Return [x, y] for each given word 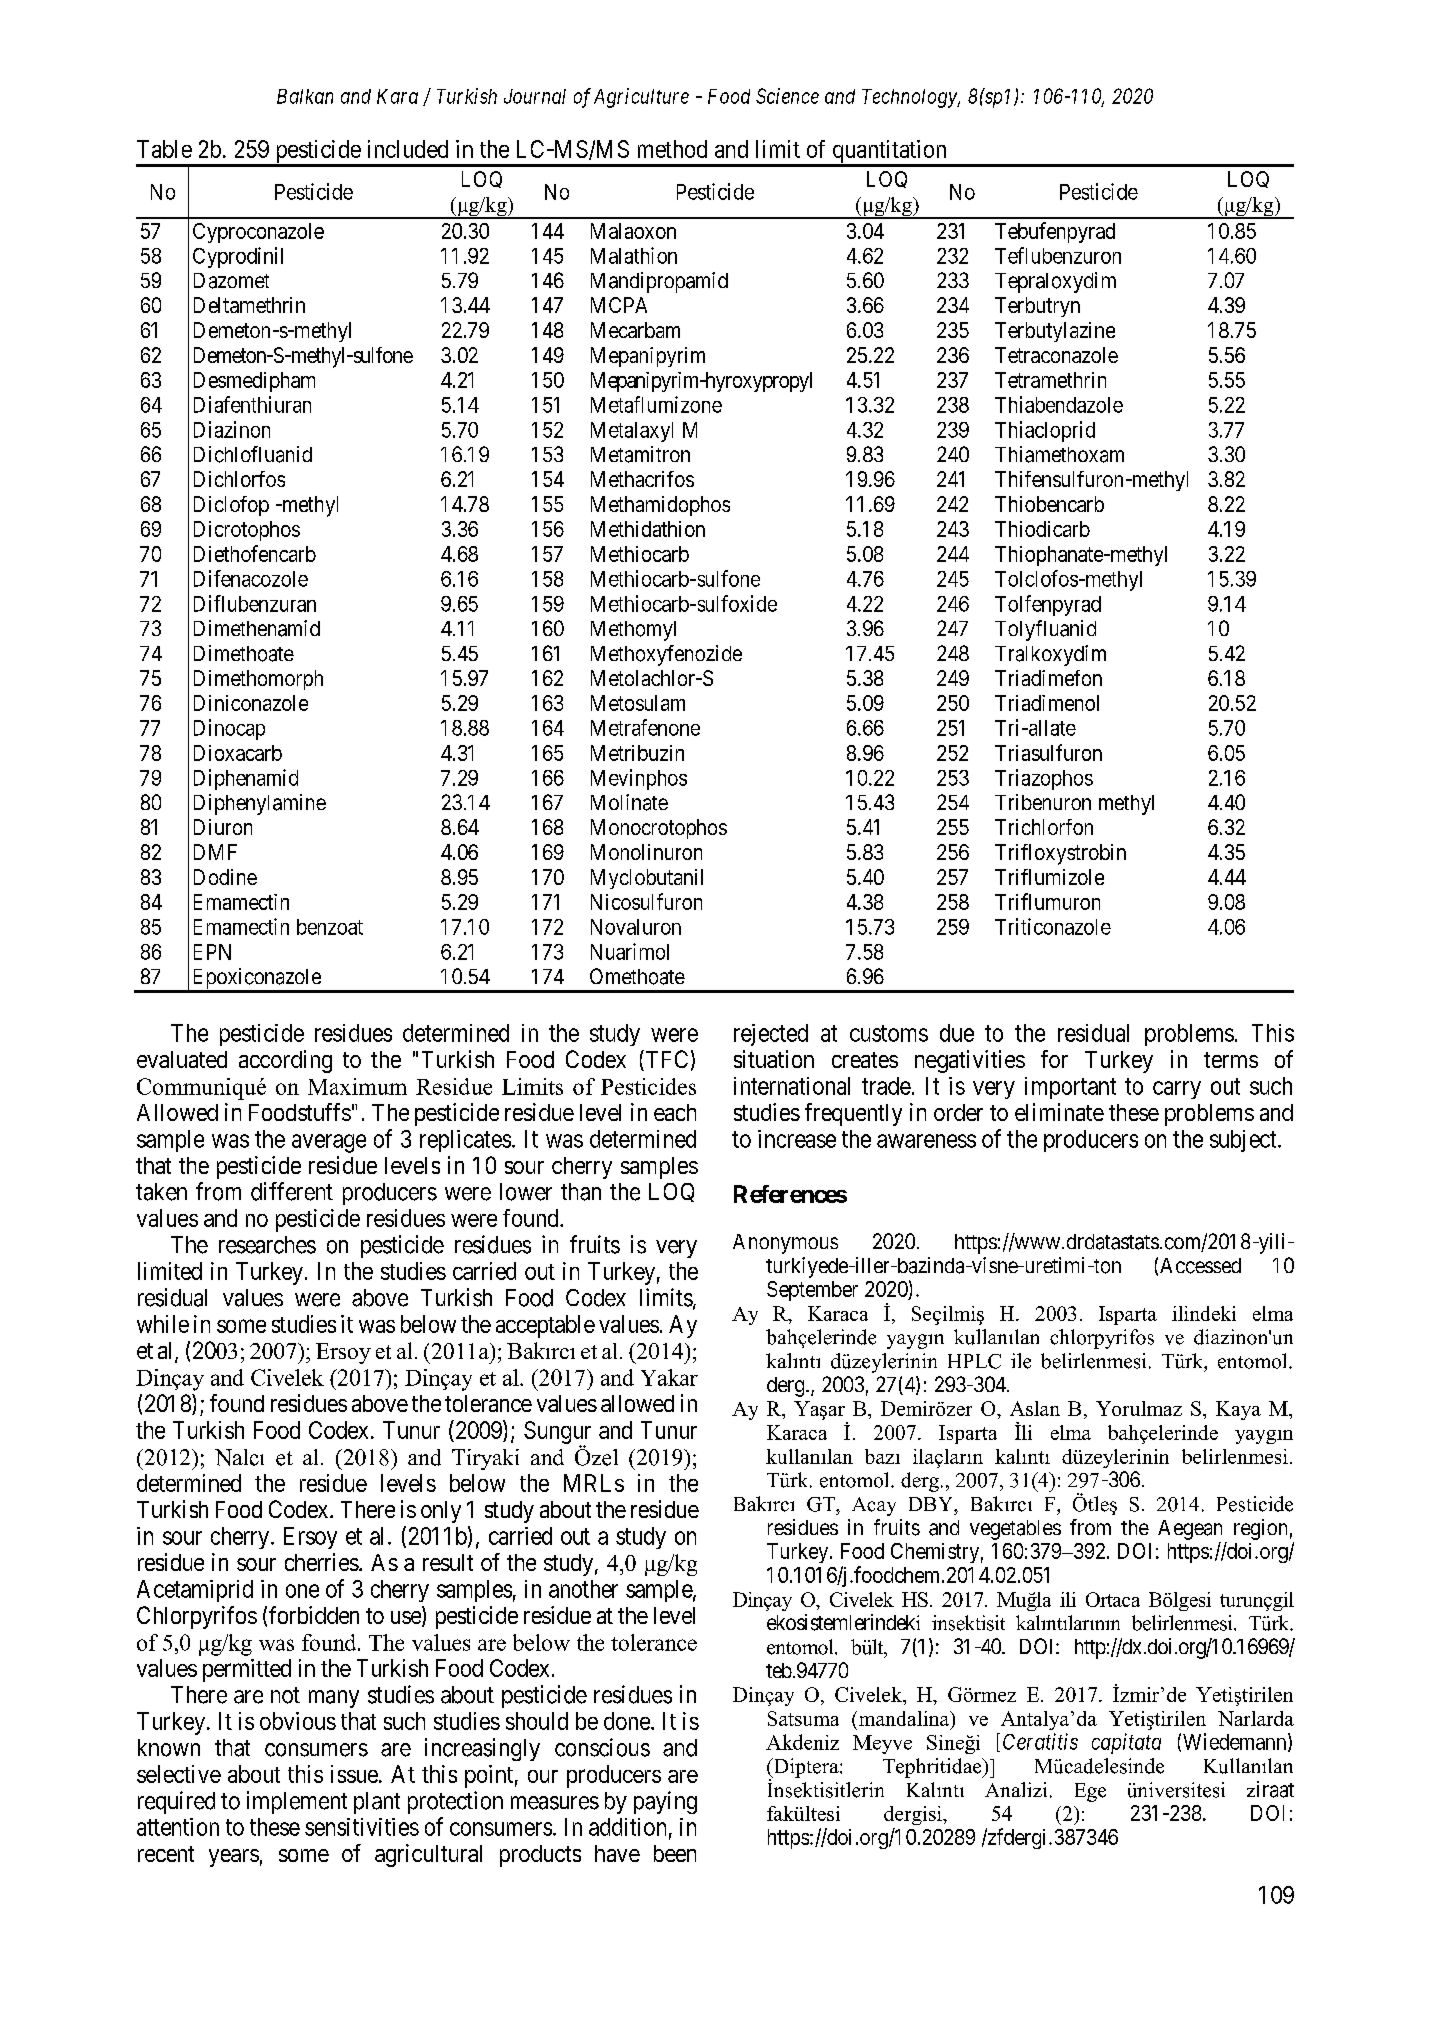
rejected [771, 1035]
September [812, 1291]
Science [787, 96]
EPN [212, 952]
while [163, 1324]
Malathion [634, 255]
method [672, 149]
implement [297, 1802]
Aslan [1035, 1408]
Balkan [305, 96]
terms [1231, 1060]
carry [1177, 1090]
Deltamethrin [249, 305]
